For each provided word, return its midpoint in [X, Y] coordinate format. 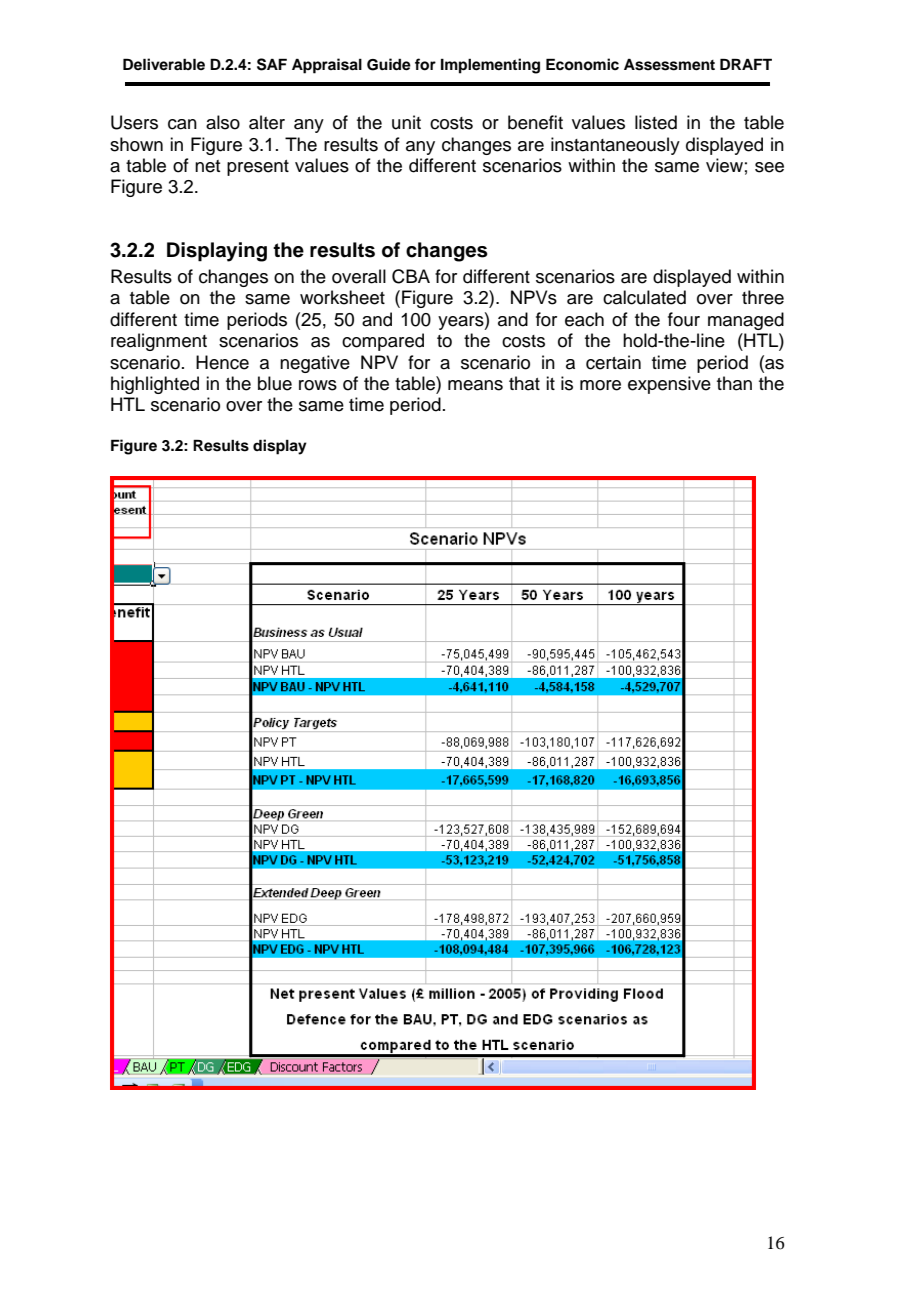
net [207, 166]
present [258, 168]
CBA [411, 276]
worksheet [342, 297]
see [769, 167]
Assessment [669, 64]
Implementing [490, 66]
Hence [222, 362]
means [475, 385]
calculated [644, 297]
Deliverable [164, 64]
